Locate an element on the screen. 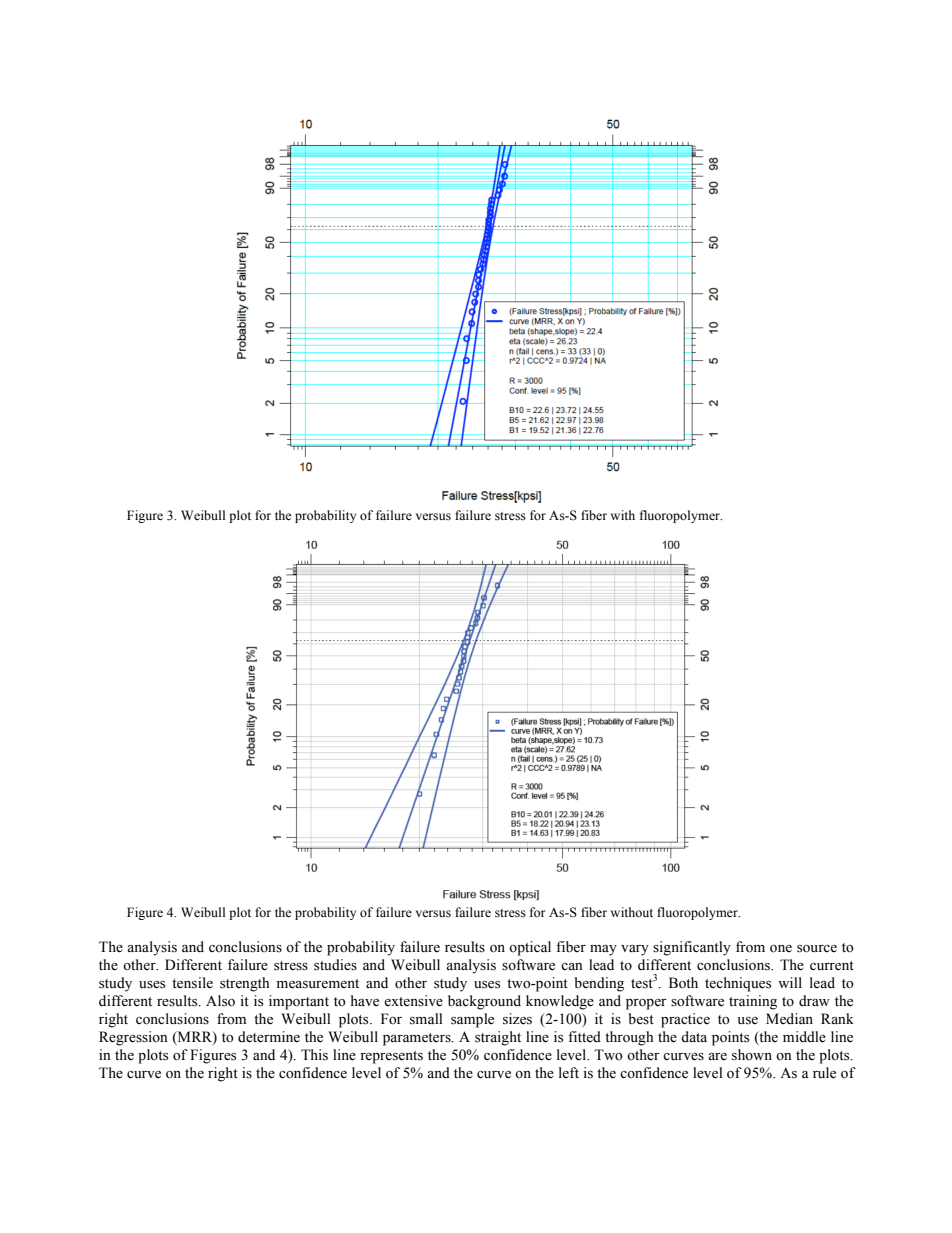 The width and height of the screenshot is (952, 1233). left is located at coordinates (569, 1073).
